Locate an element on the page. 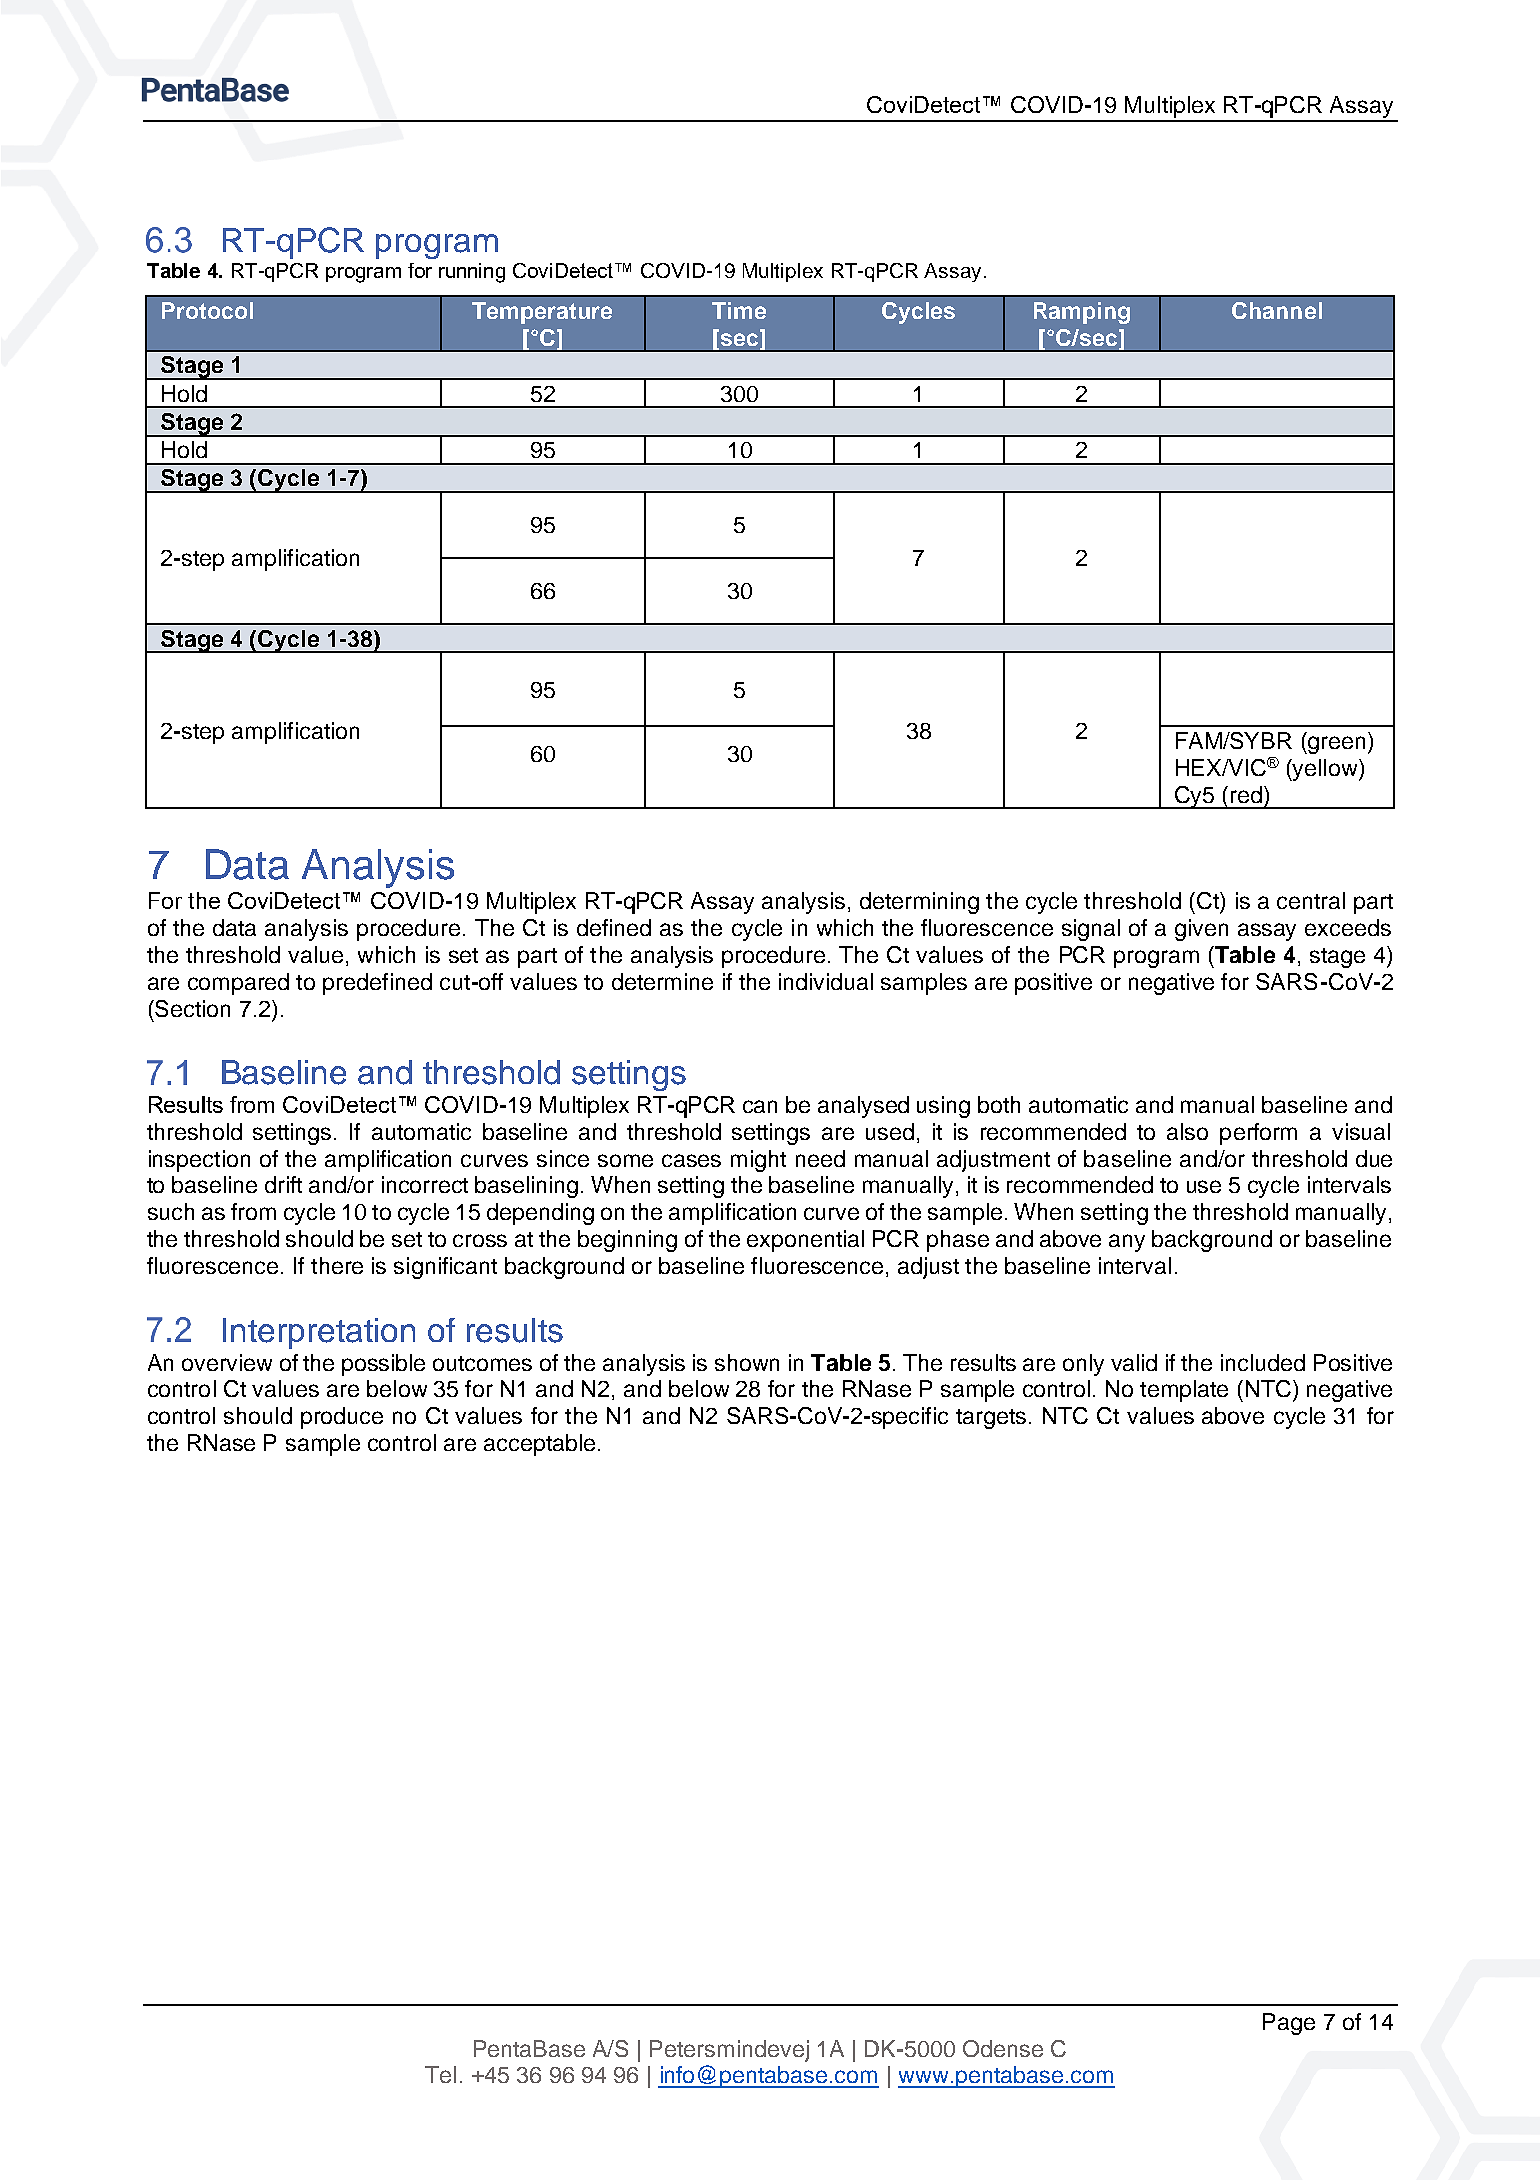  drift is located at coordinates (283, 1184).
